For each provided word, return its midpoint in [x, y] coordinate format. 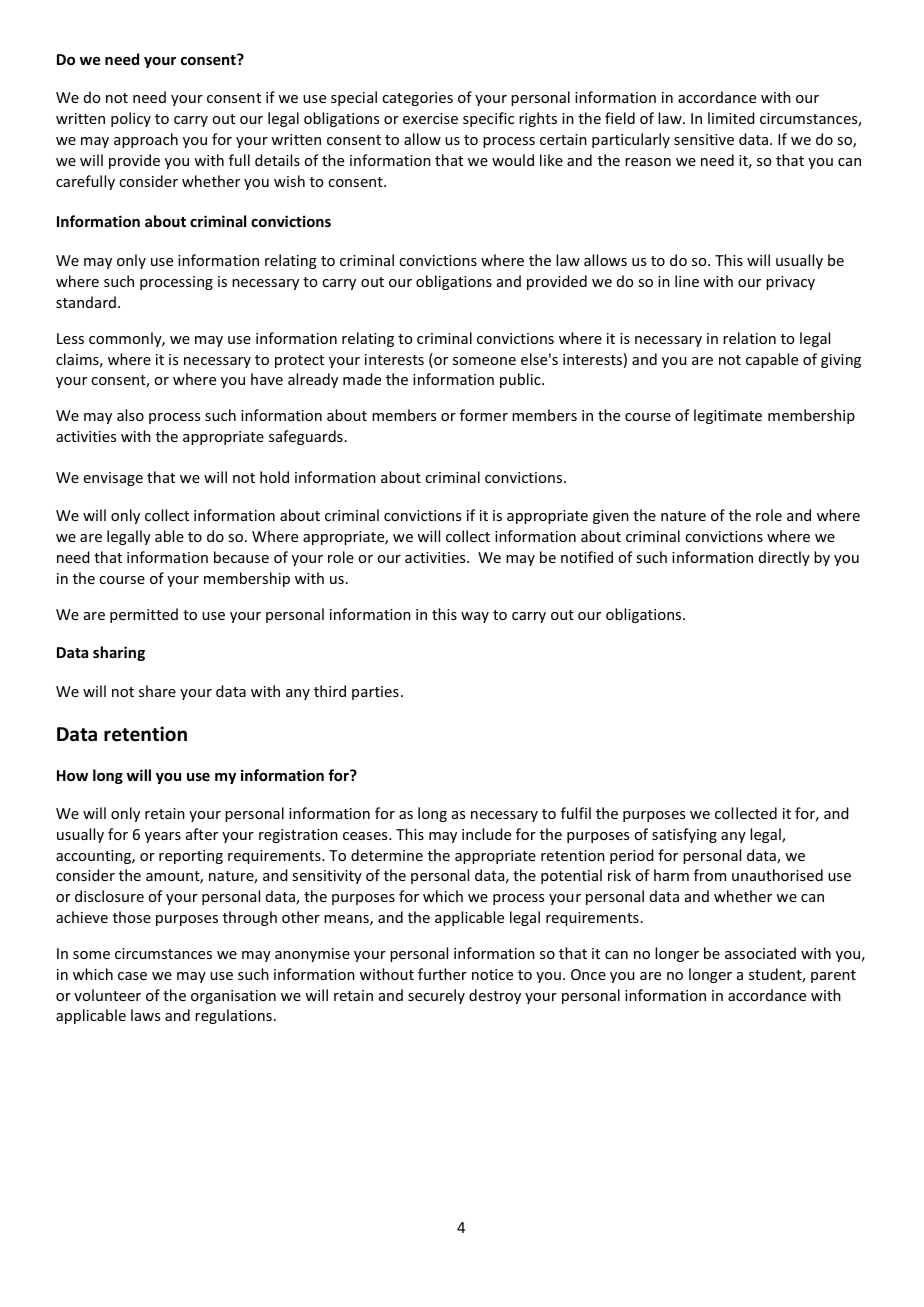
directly [784, 558]
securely [436, 996]
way [475, 617]
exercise [430, 118]
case [132, 976]
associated [760, 953]
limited [731, 118]
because [241, 557]
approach [146, 140]
